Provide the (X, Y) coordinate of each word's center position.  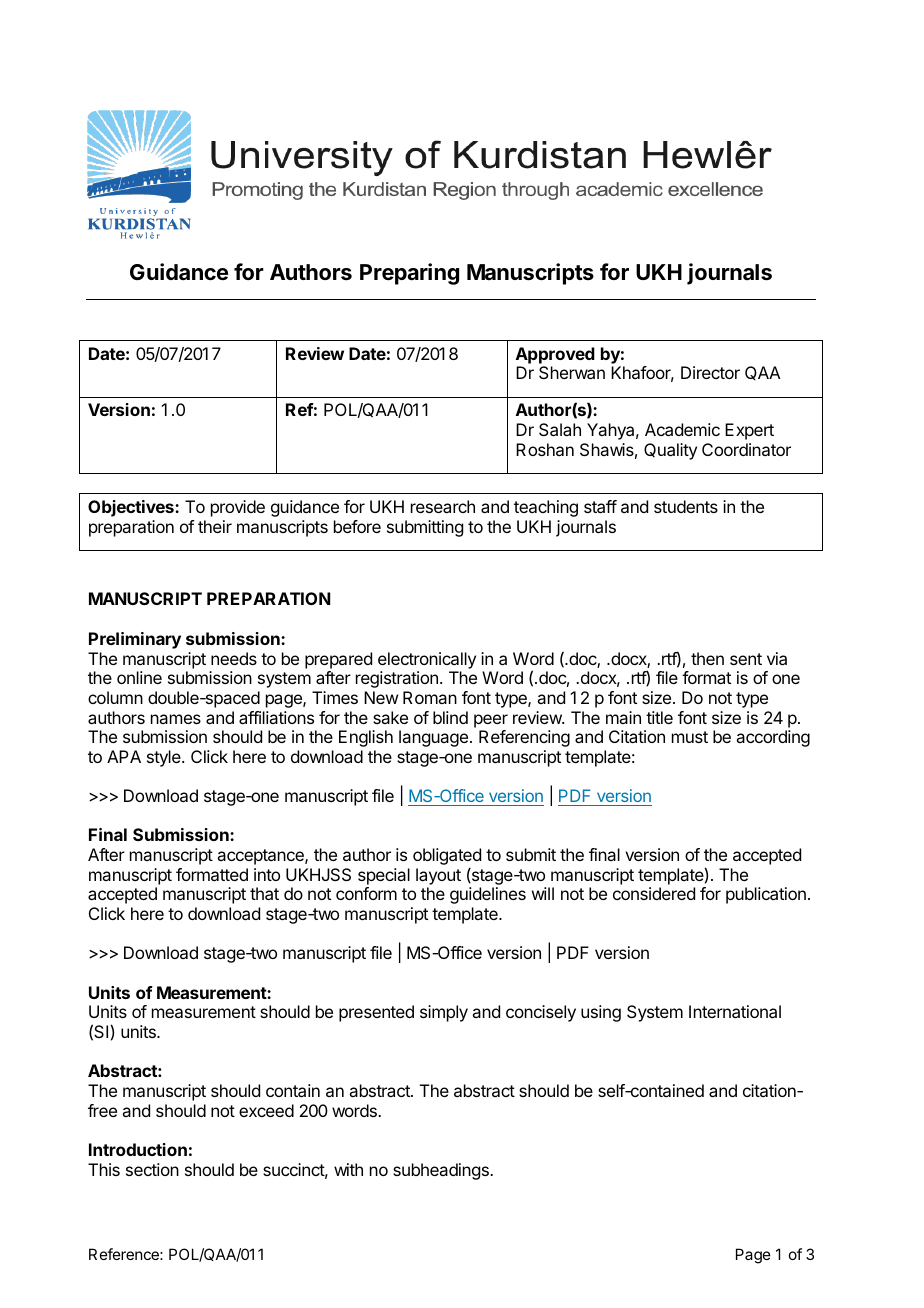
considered (654, 893)
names (176, 719)
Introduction (138, 1149)
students (686, 506)
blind (450, 717)
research (443, 506)
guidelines (488, 895)
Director (710, 372)
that (264, 893)
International (735, 1011)
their (215, 526)
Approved (555, 355)
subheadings (442, 1171)
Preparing (409, 274)
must (690, 737)
